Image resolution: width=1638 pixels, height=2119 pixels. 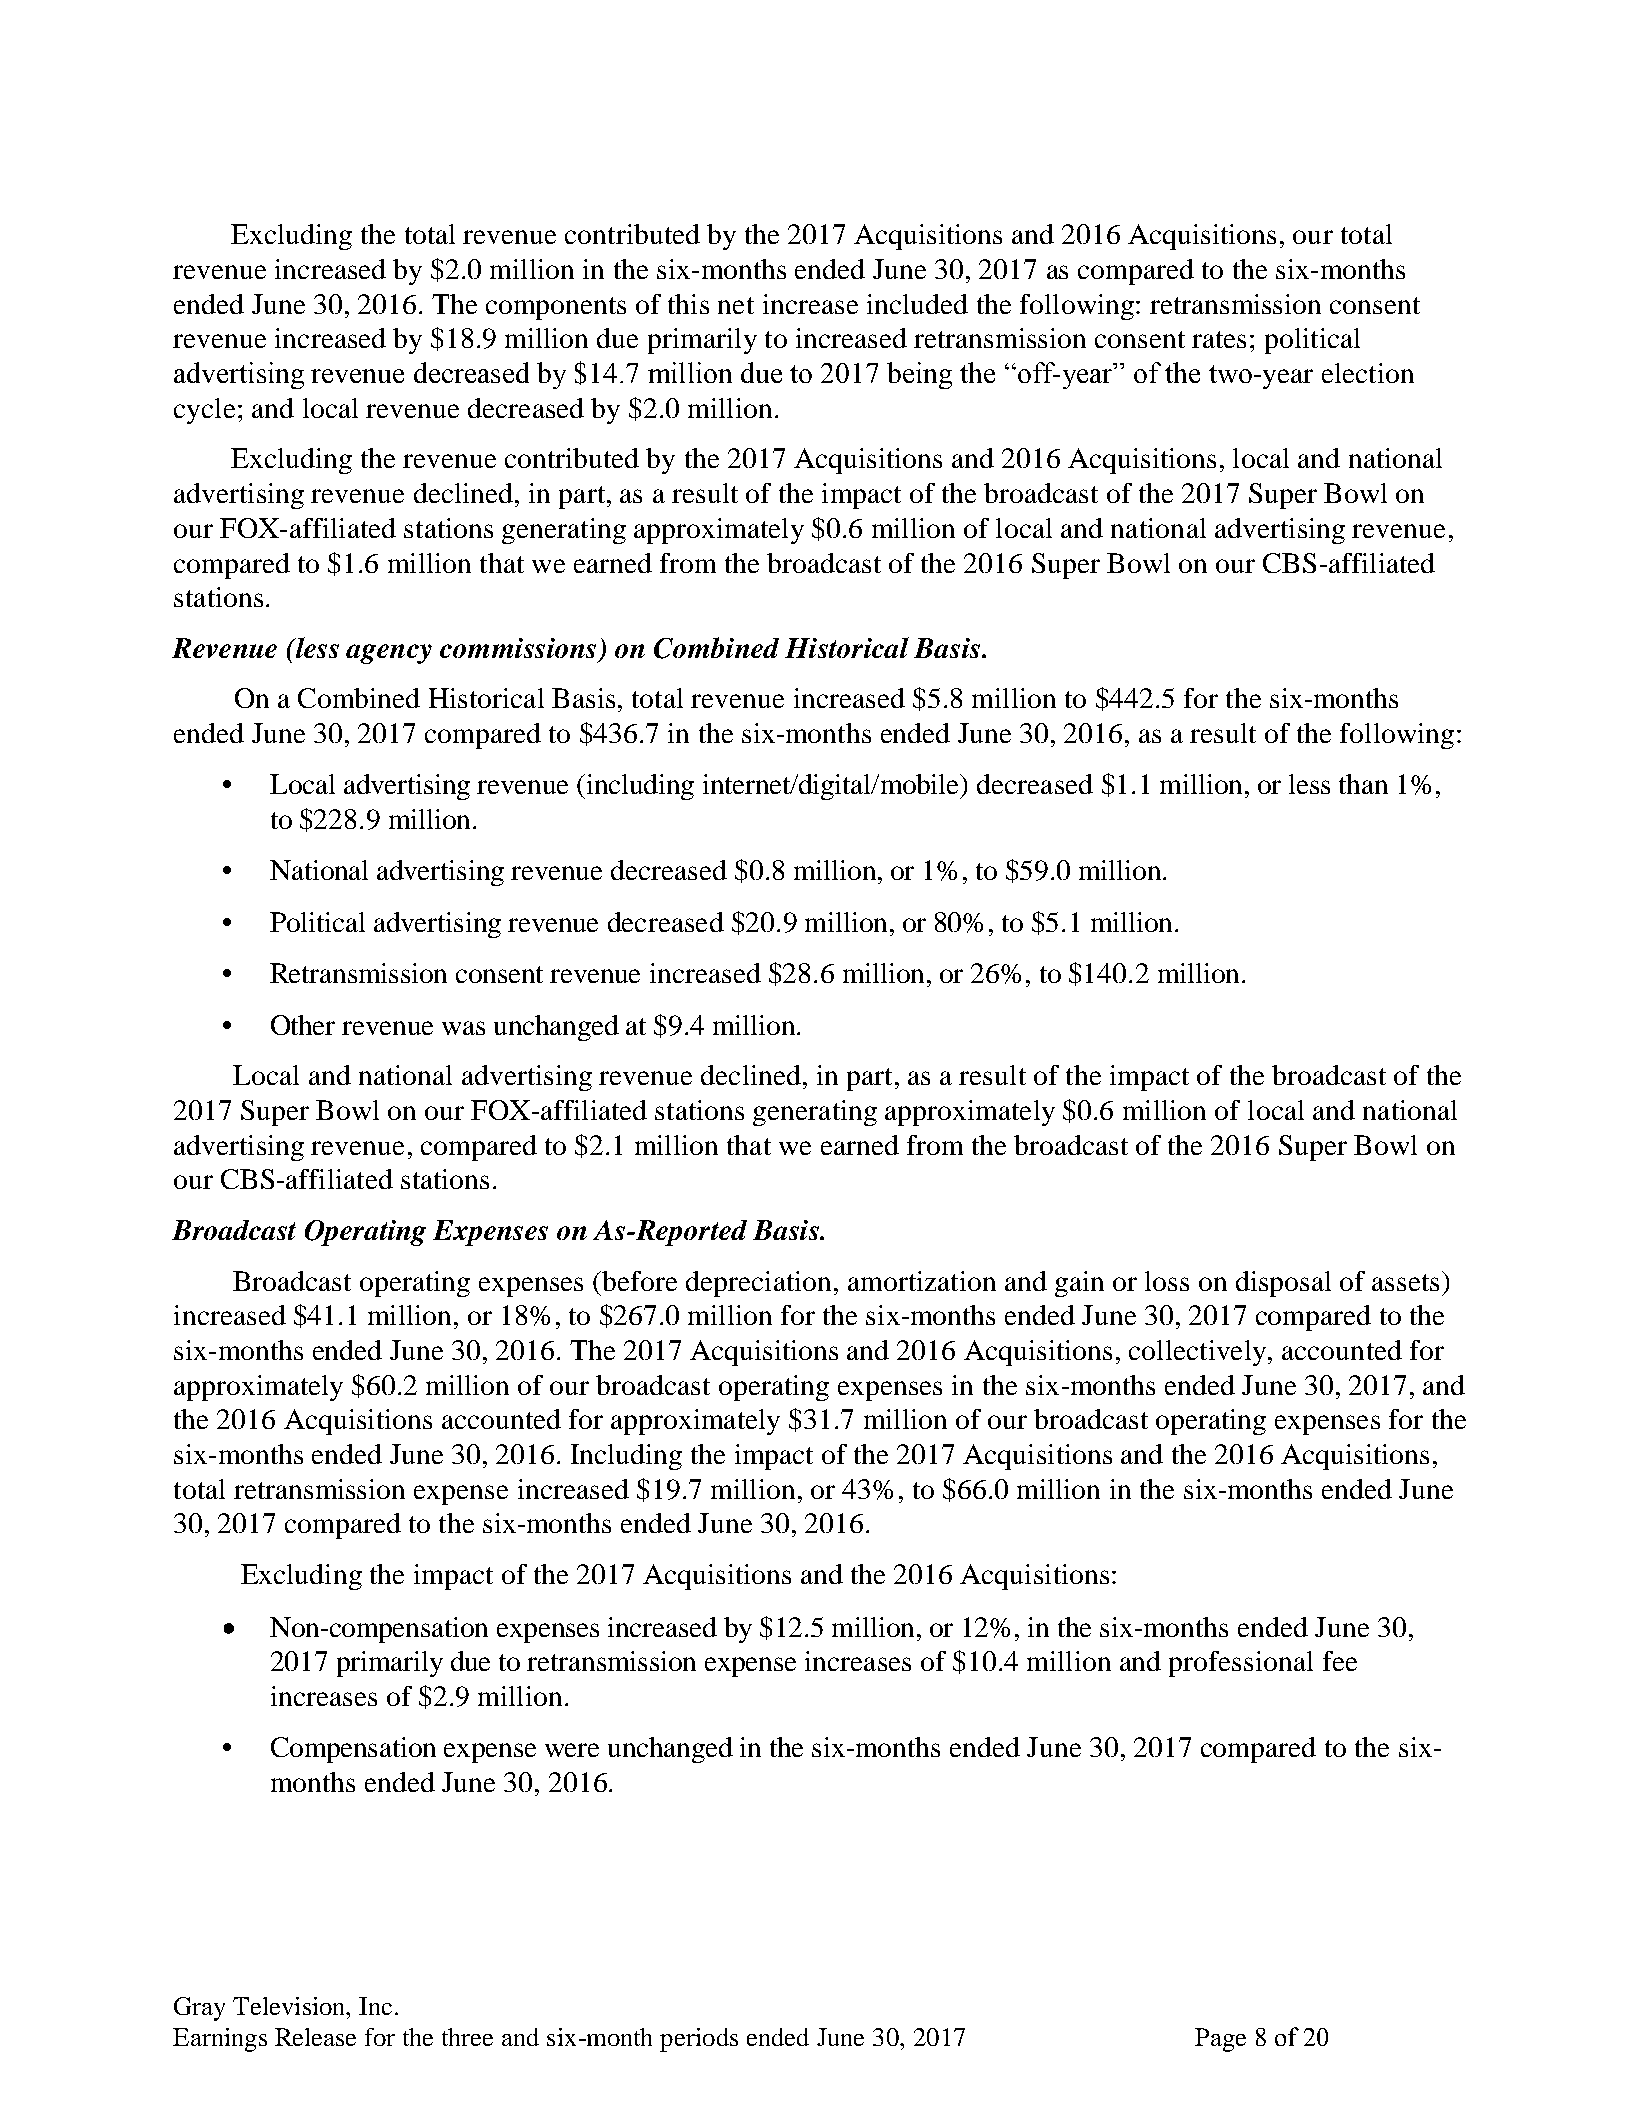 I want to click on being, so click(x=919, y=375).
